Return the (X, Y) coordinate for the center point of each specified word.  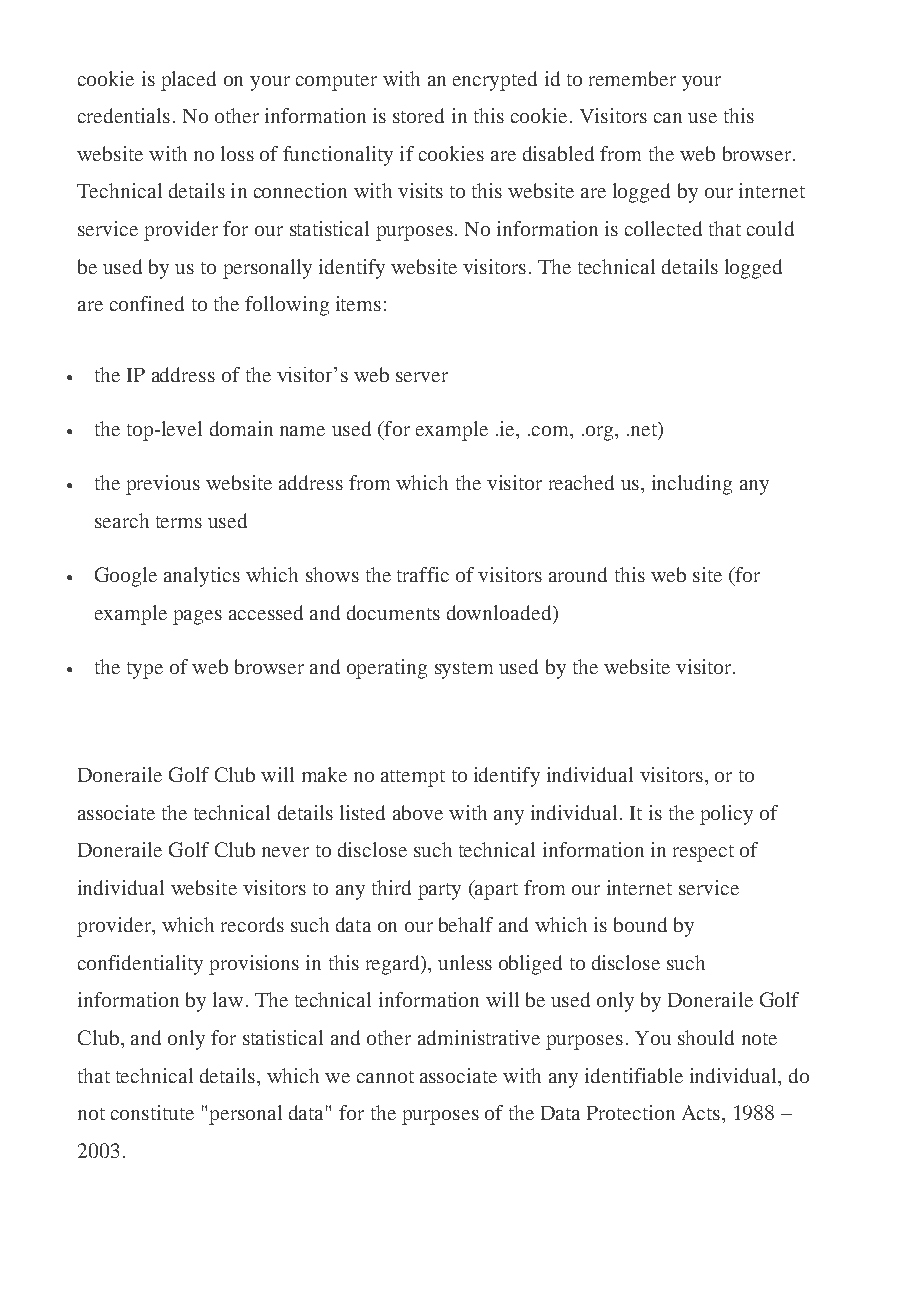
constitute (152, 1112)
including (692, 485)
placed (188, 81)
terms (179, 522)
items (358, 303)
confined (147, 303)
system (464, 670)
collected (663, 228)
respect (703, 853)
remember (632, 78)
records (252, 924)
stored (418, 115)
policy (726, 815)
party (439, 891)
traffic (423, 574)
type (145, 670)
